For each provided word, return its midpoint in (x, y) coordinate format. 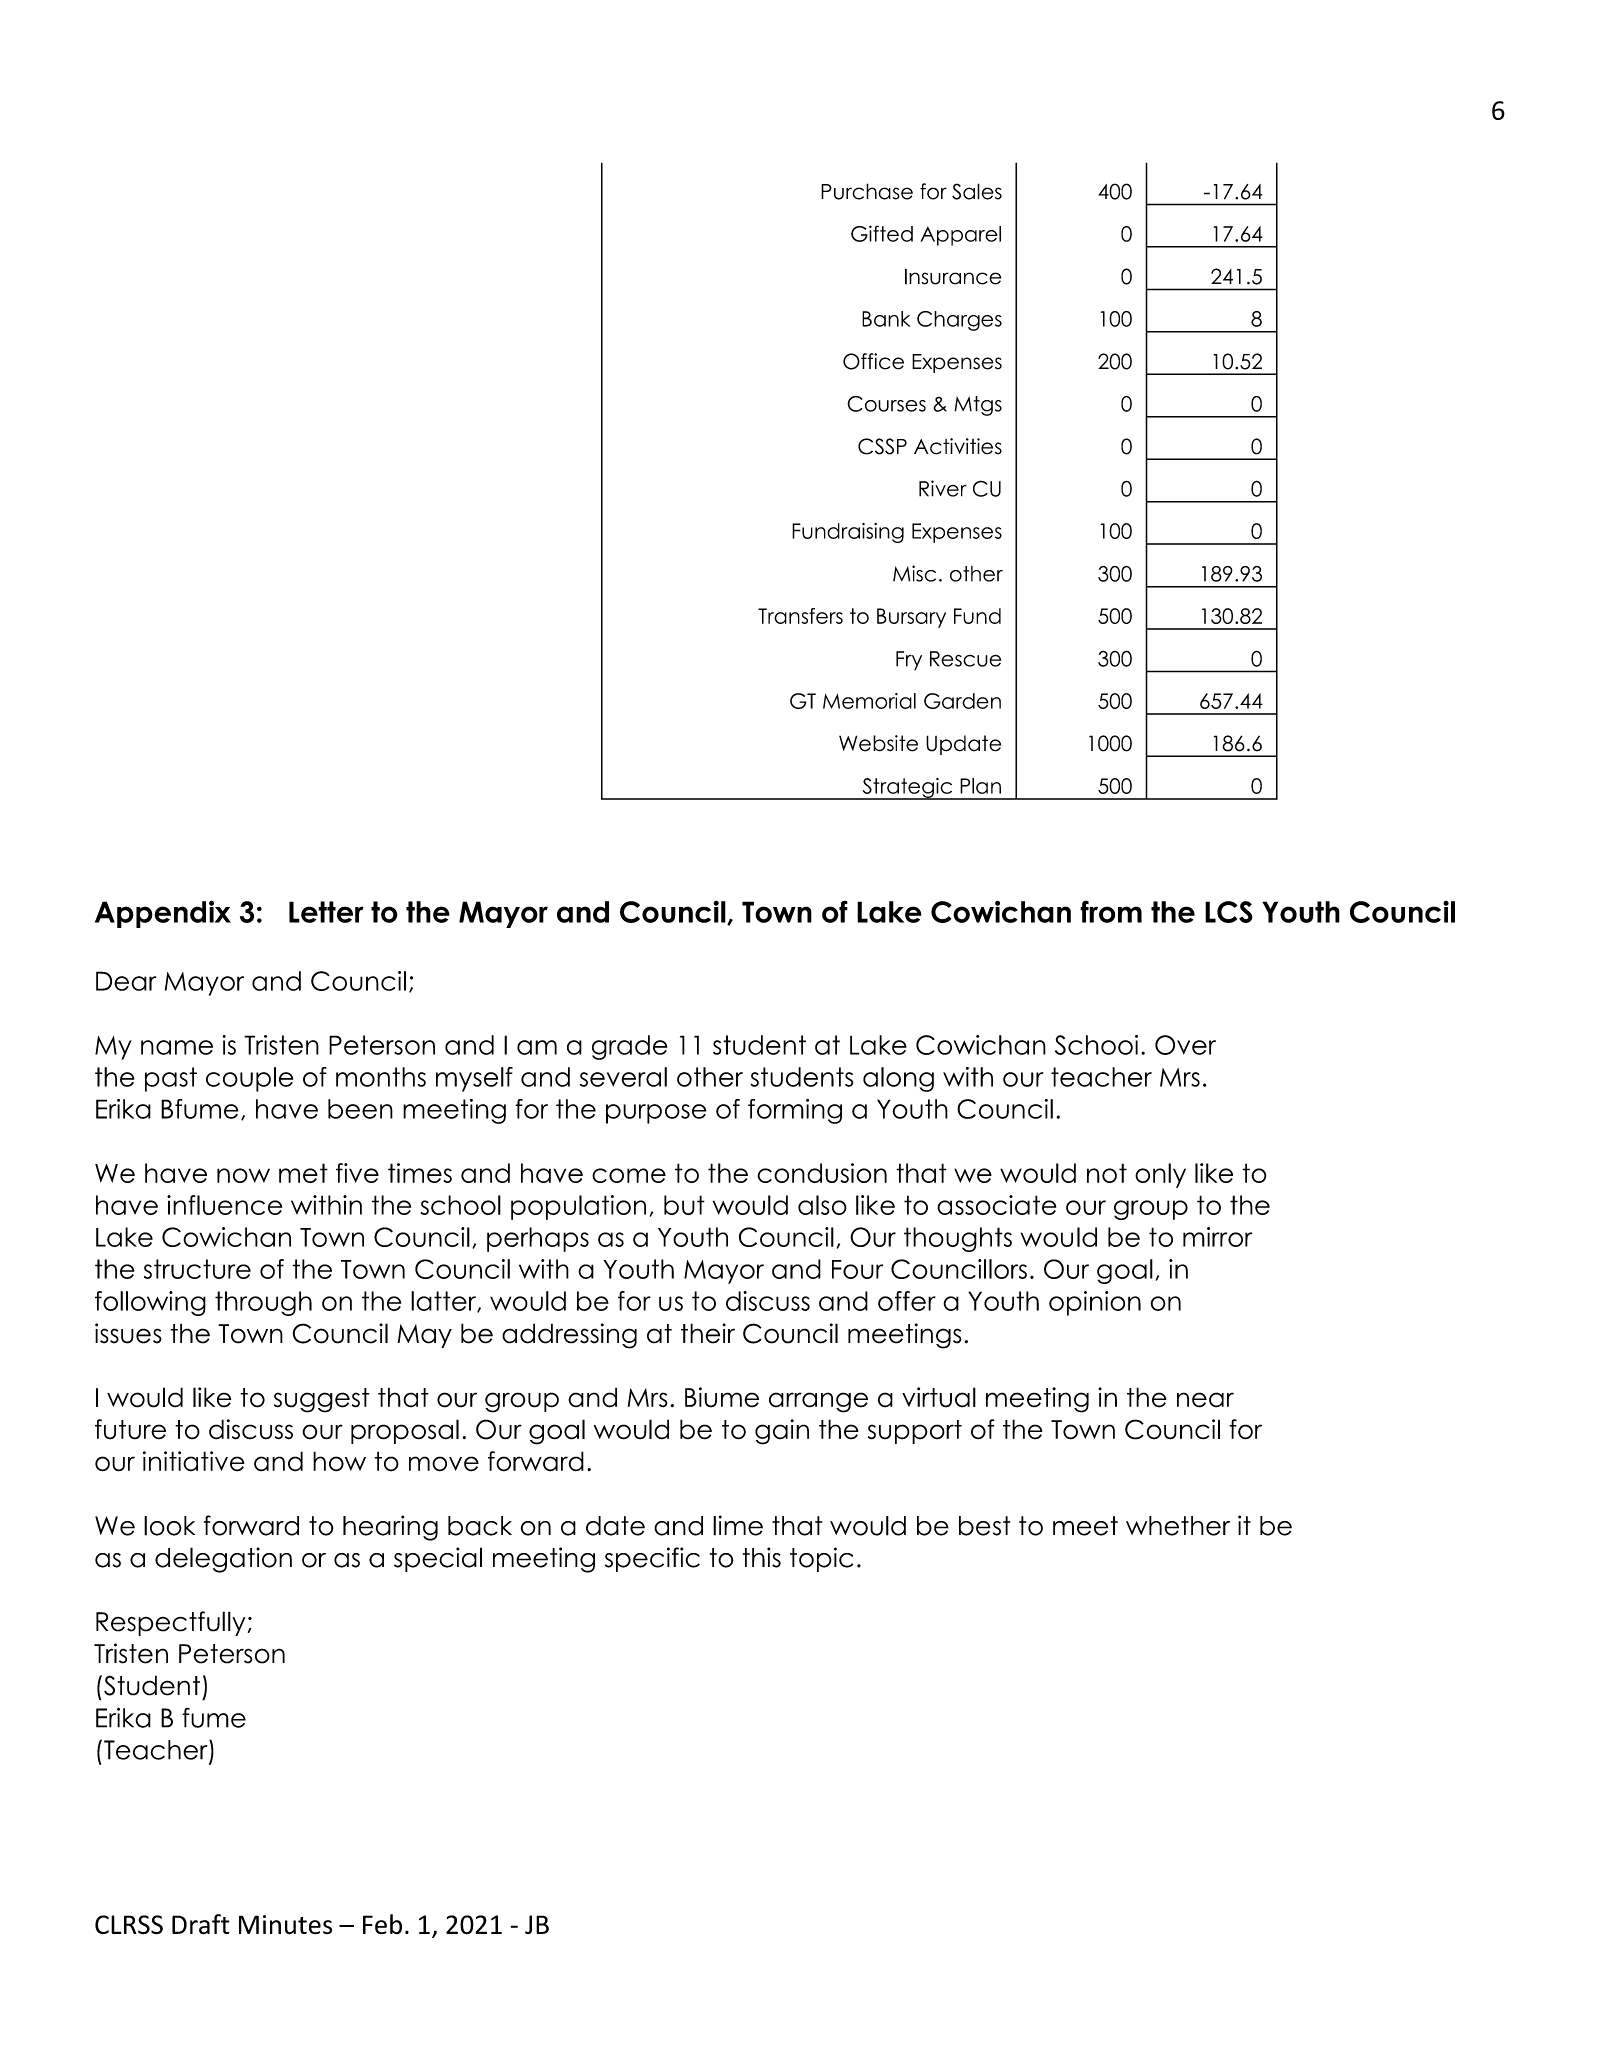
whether (1178, 1526)
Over (1185, 1045)
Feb (382, 1924)
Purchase (867, 191)
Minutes (285, 1925)
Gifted (882, 233)
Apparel (961, 236)
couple (249, 1079)
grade (630, 1047)
